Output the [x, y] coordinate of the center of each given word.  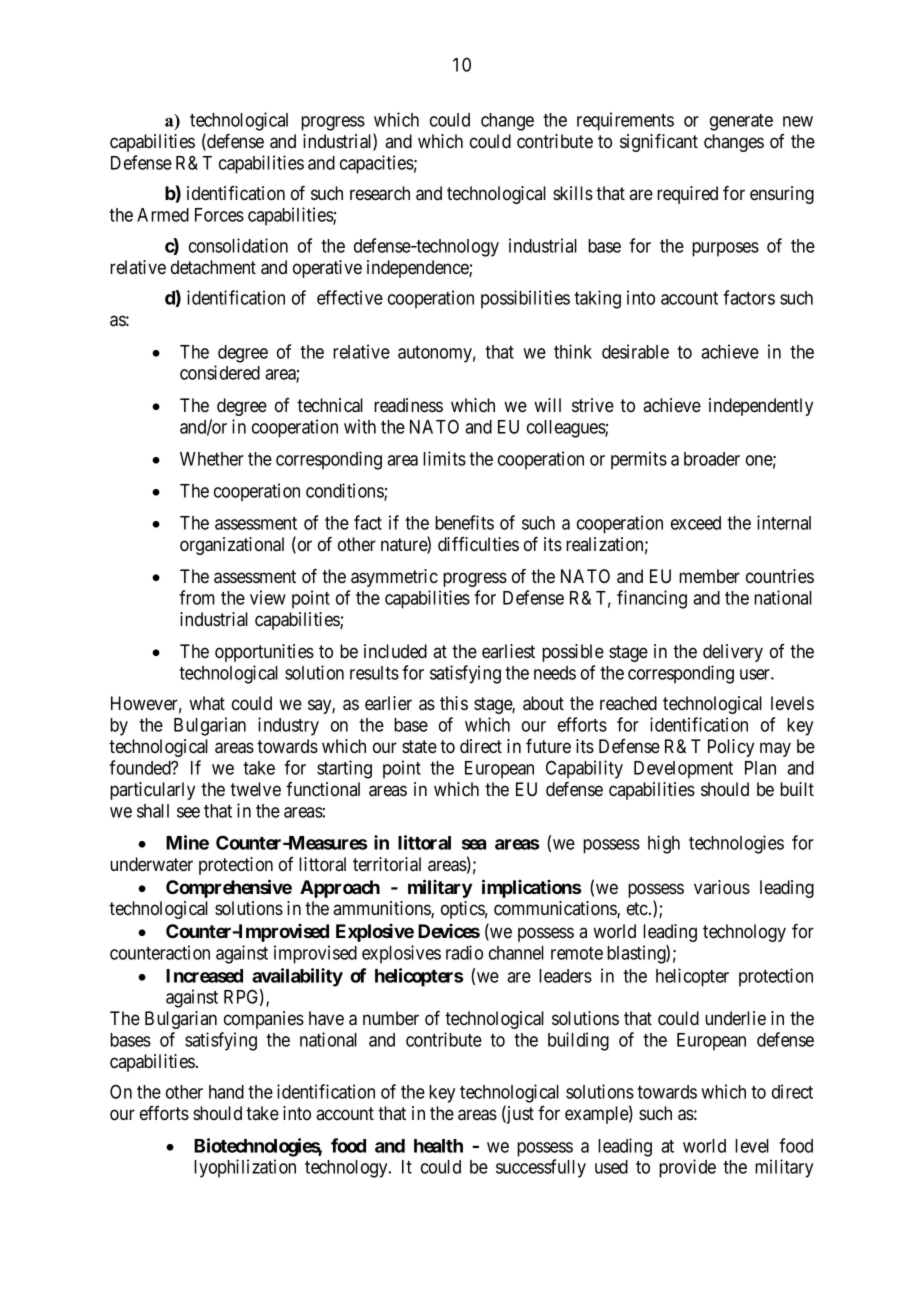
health [438, 1146]
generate [741, 122]
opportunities [264, 653]
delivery [733, 653]
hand [226, 1092]
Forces [219, 215]
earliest [508, 651]
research [380, 193]
